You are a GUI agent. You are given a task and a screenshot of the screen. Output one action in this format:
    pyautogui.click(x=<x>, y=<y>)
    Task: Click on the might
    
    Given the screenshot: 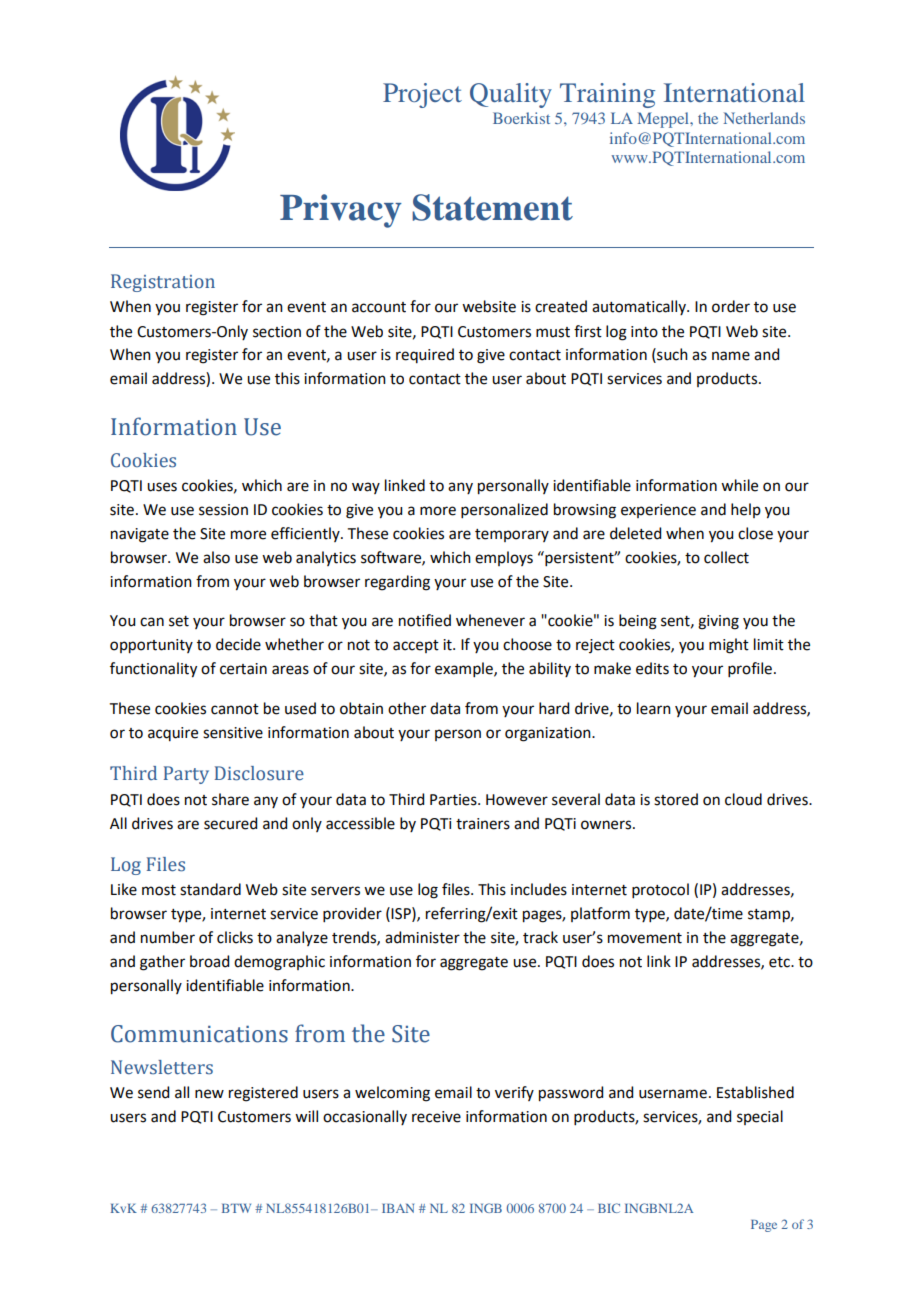 What is the action you would take?
    pyautogui.click(x=729, y=646)
